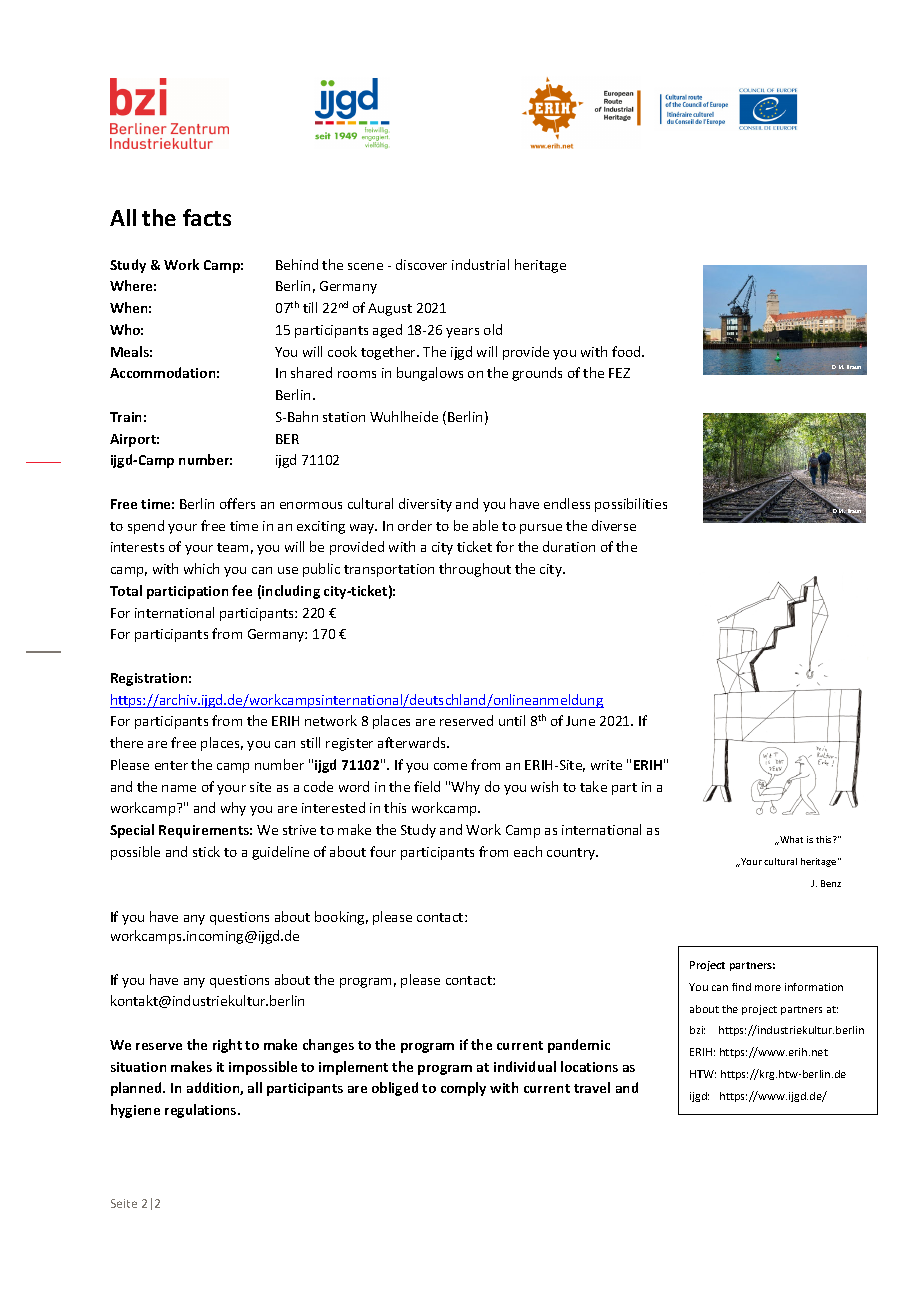 This document has height=1308, width=924. What do you see at coordinates (207, 217) in the document?
I see `facts` at bounding box center [207, 217].
